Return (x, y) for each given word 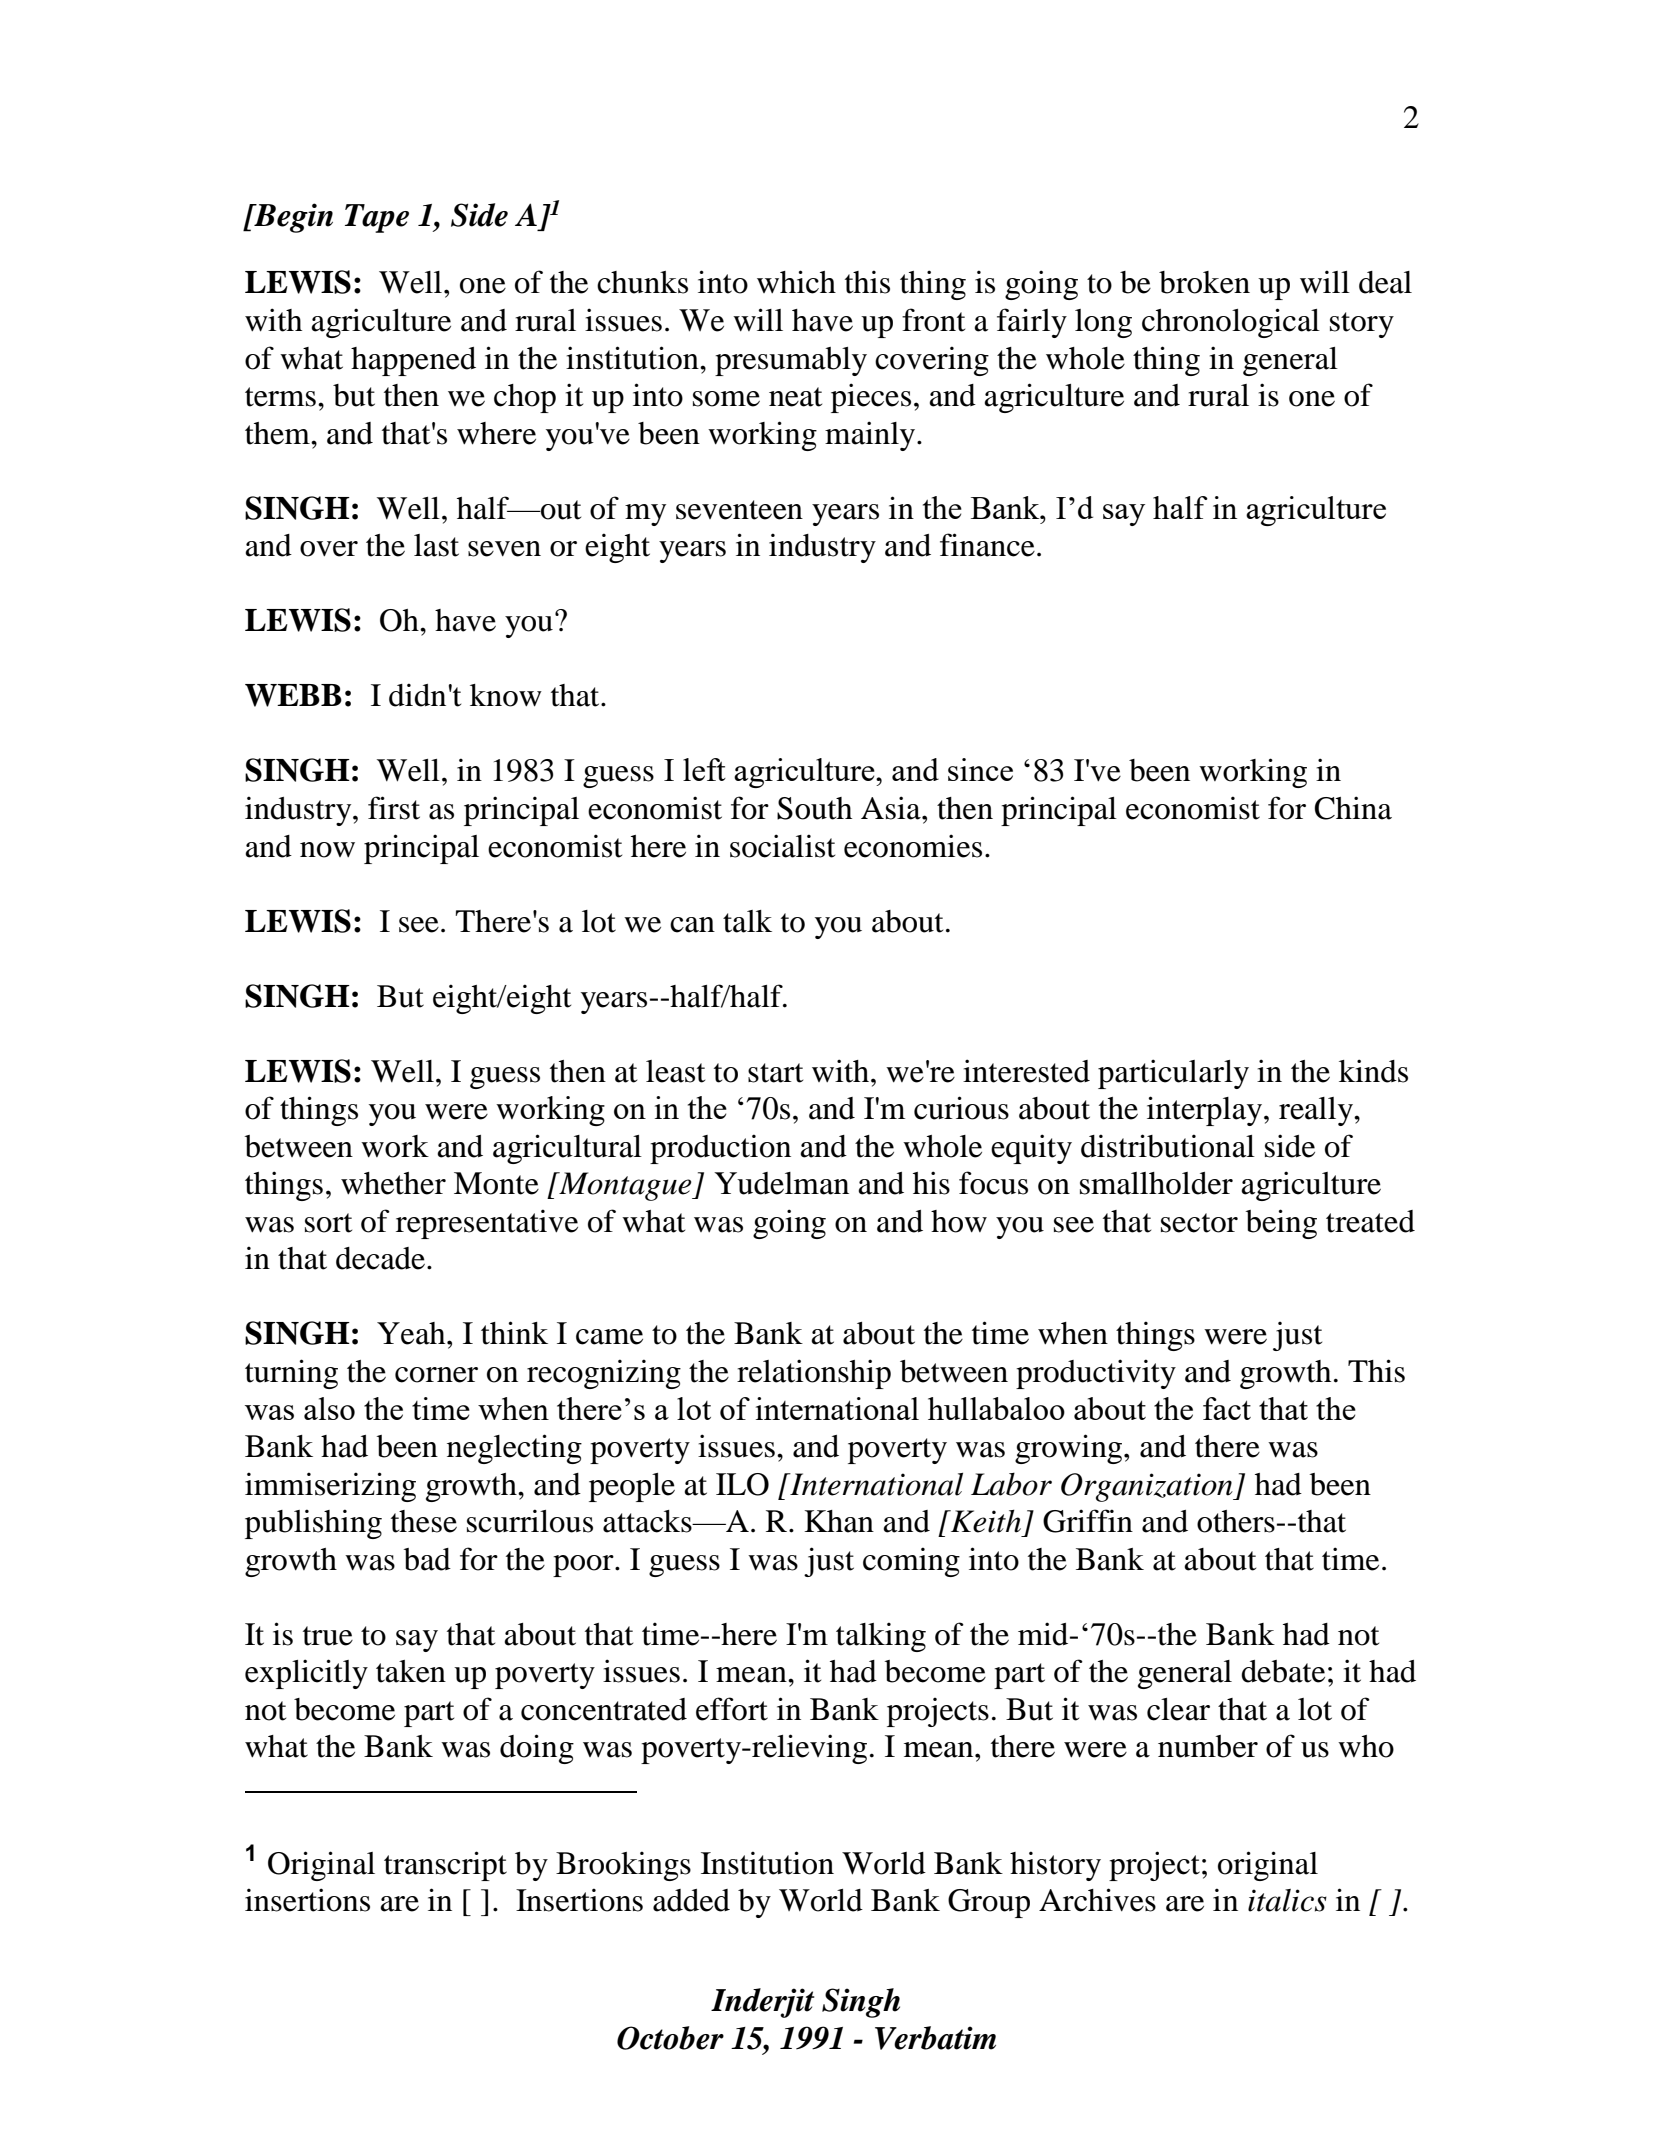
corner (436, 1375)
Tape (377, 218)
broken (1204, 282)
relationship (814, 1374)
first (394, 808)
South (814, 808)
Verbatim (935, 2038)
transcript (445, 1866)
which (796, 282)
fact (1227, 1408)
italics (1287, 1900)
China (1353, 808)
